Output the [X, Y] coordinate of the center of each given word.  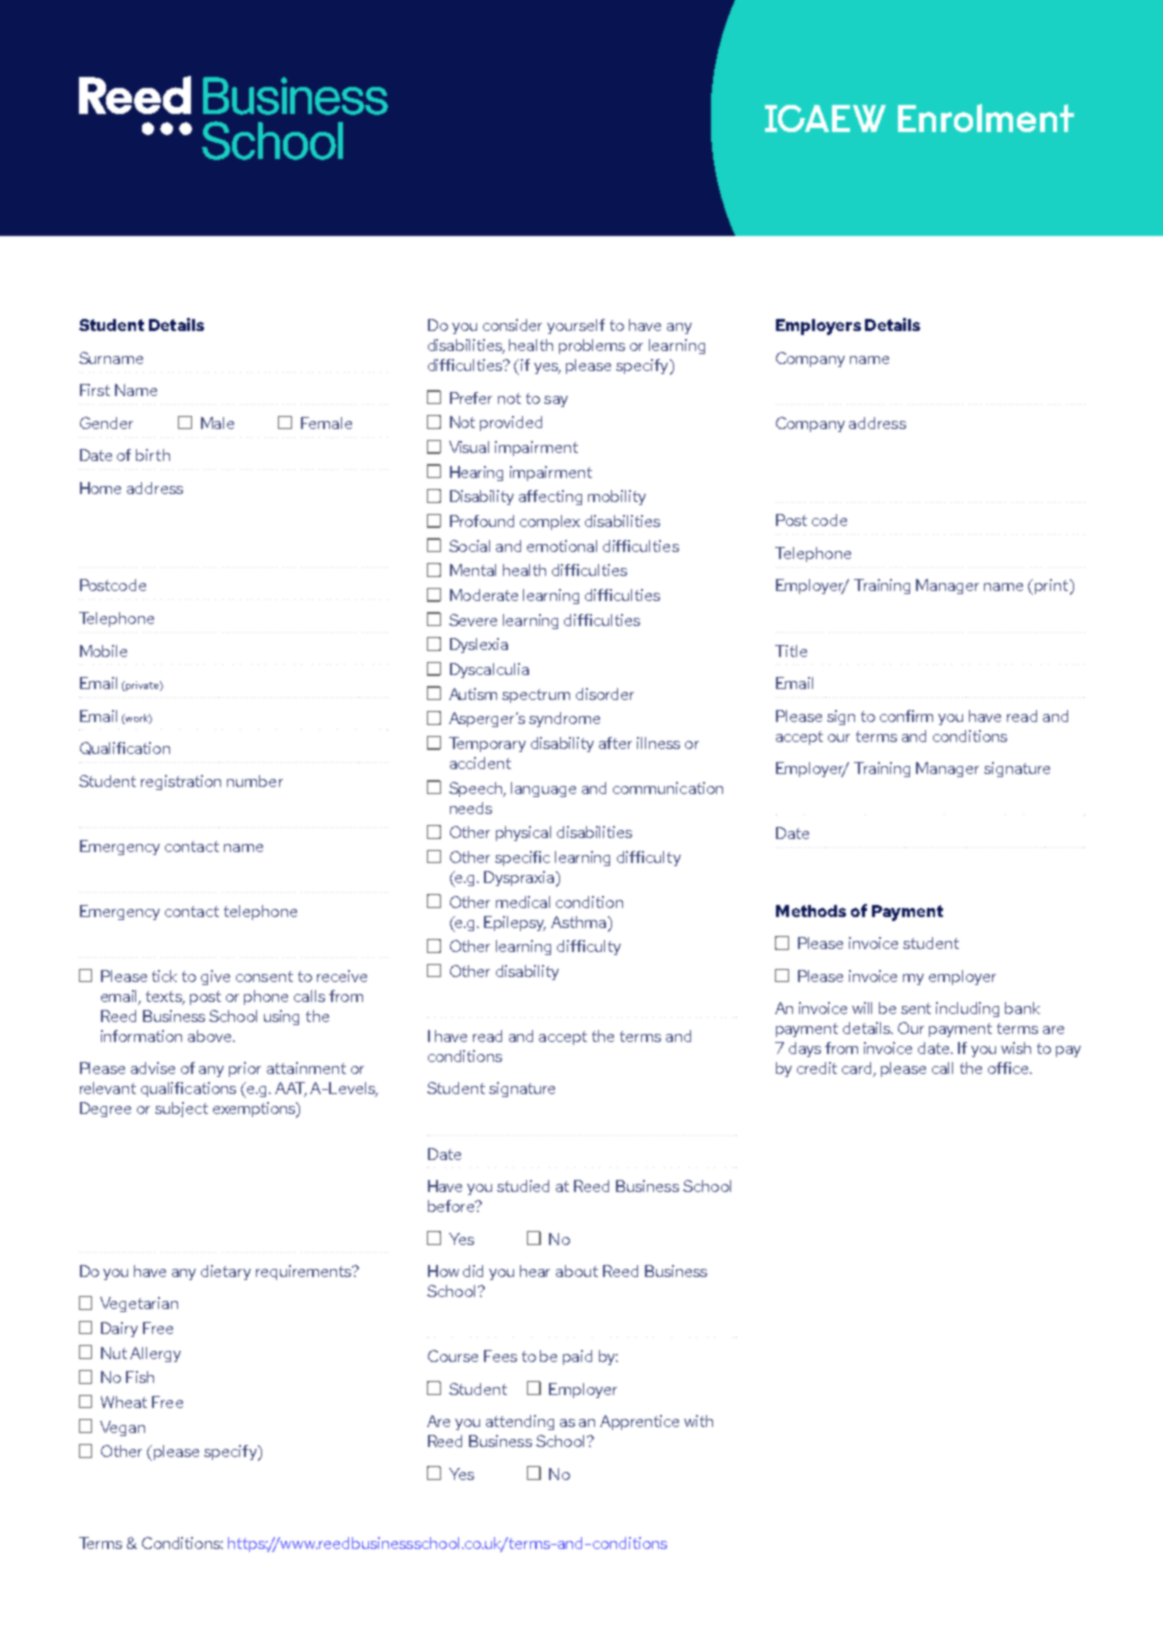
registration [181, 782]
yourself [576, 326]
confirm [906, 716]
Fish [140, 1377]
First [95, 390]
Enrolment [986, 118]
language [543, 789]
